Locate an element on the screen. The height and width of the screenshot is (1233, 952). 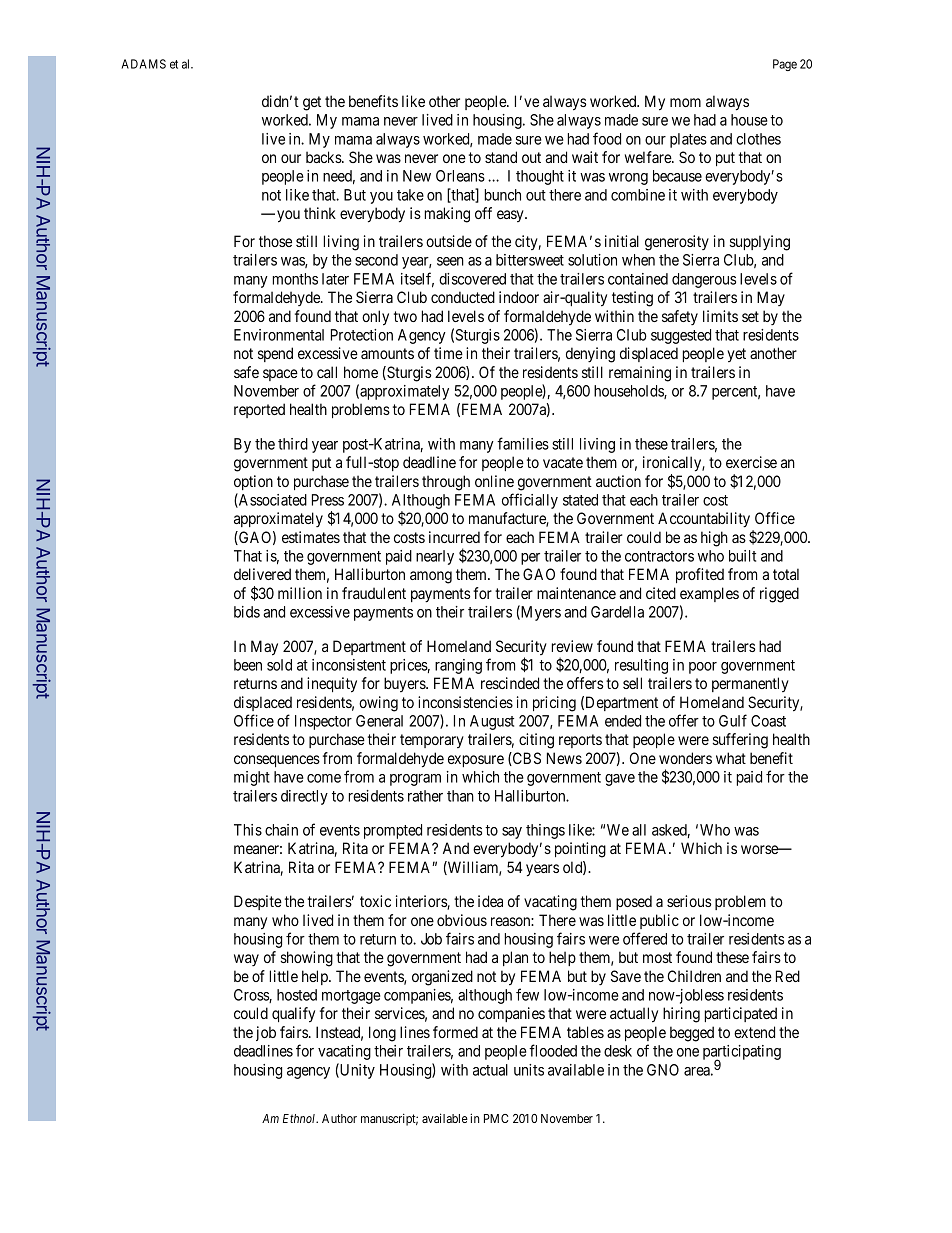
qualify is located at coordinates (293, 1015).
